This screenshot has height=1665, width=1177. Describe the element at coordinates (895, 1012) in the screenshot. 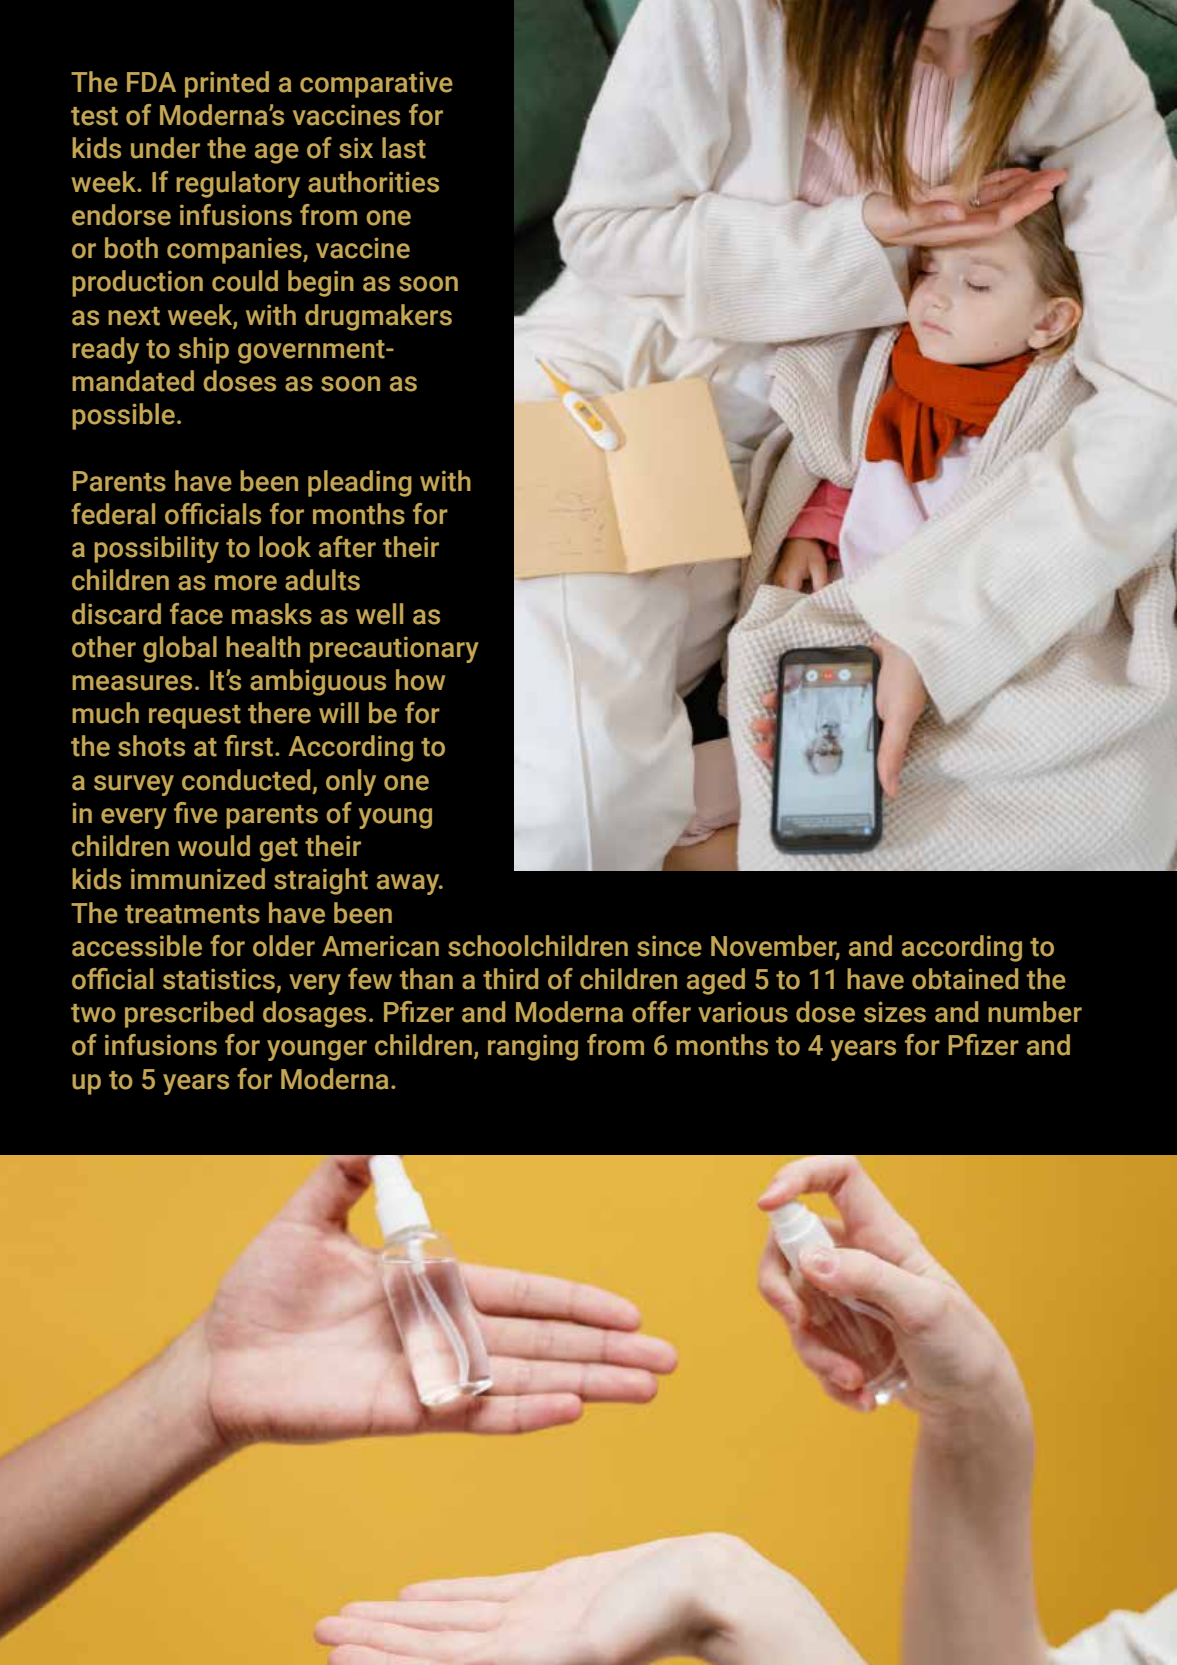

I see `sizes` at that location.
